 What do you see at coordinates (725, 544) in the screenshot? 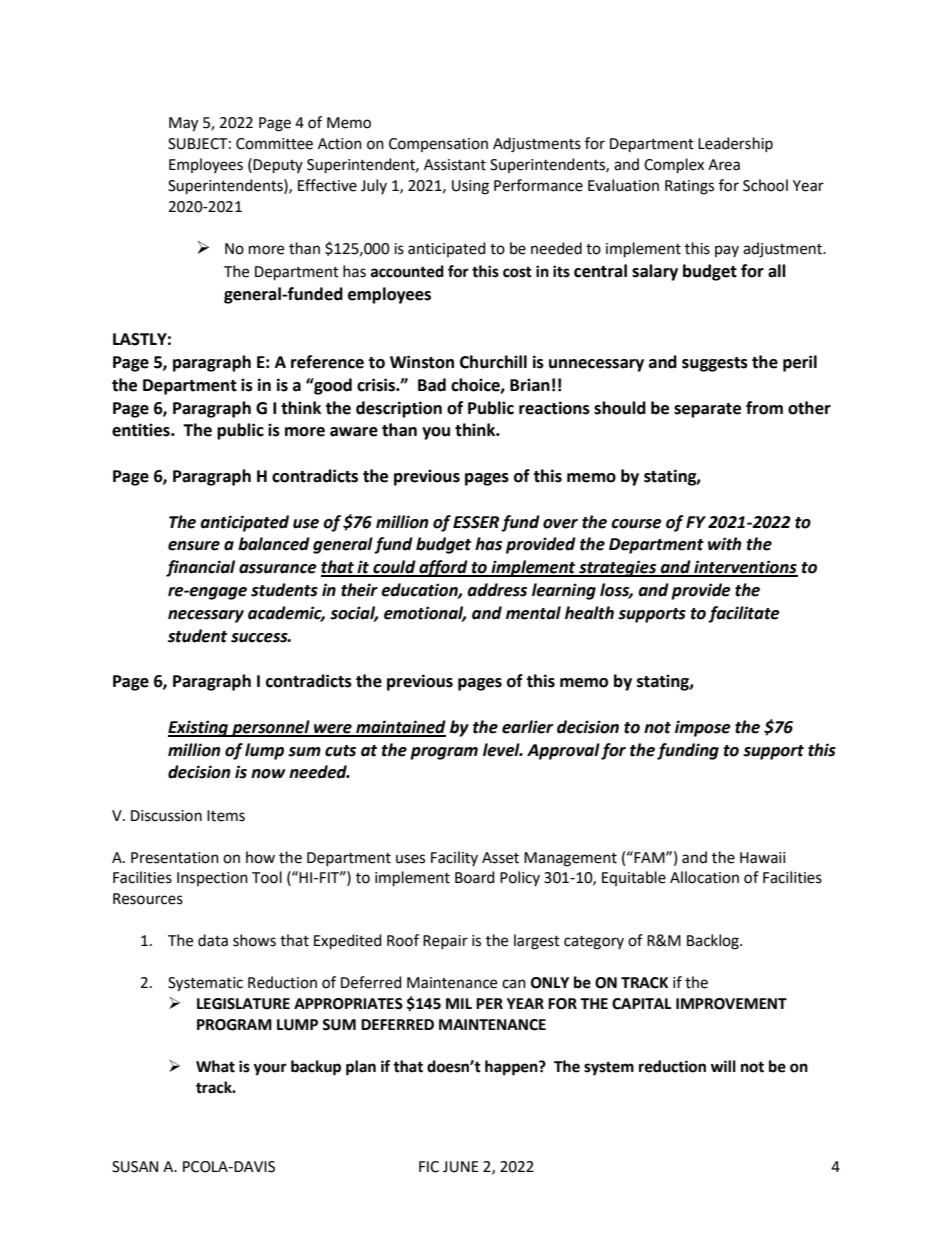
I see `with` at bounding box center [725, 544].
